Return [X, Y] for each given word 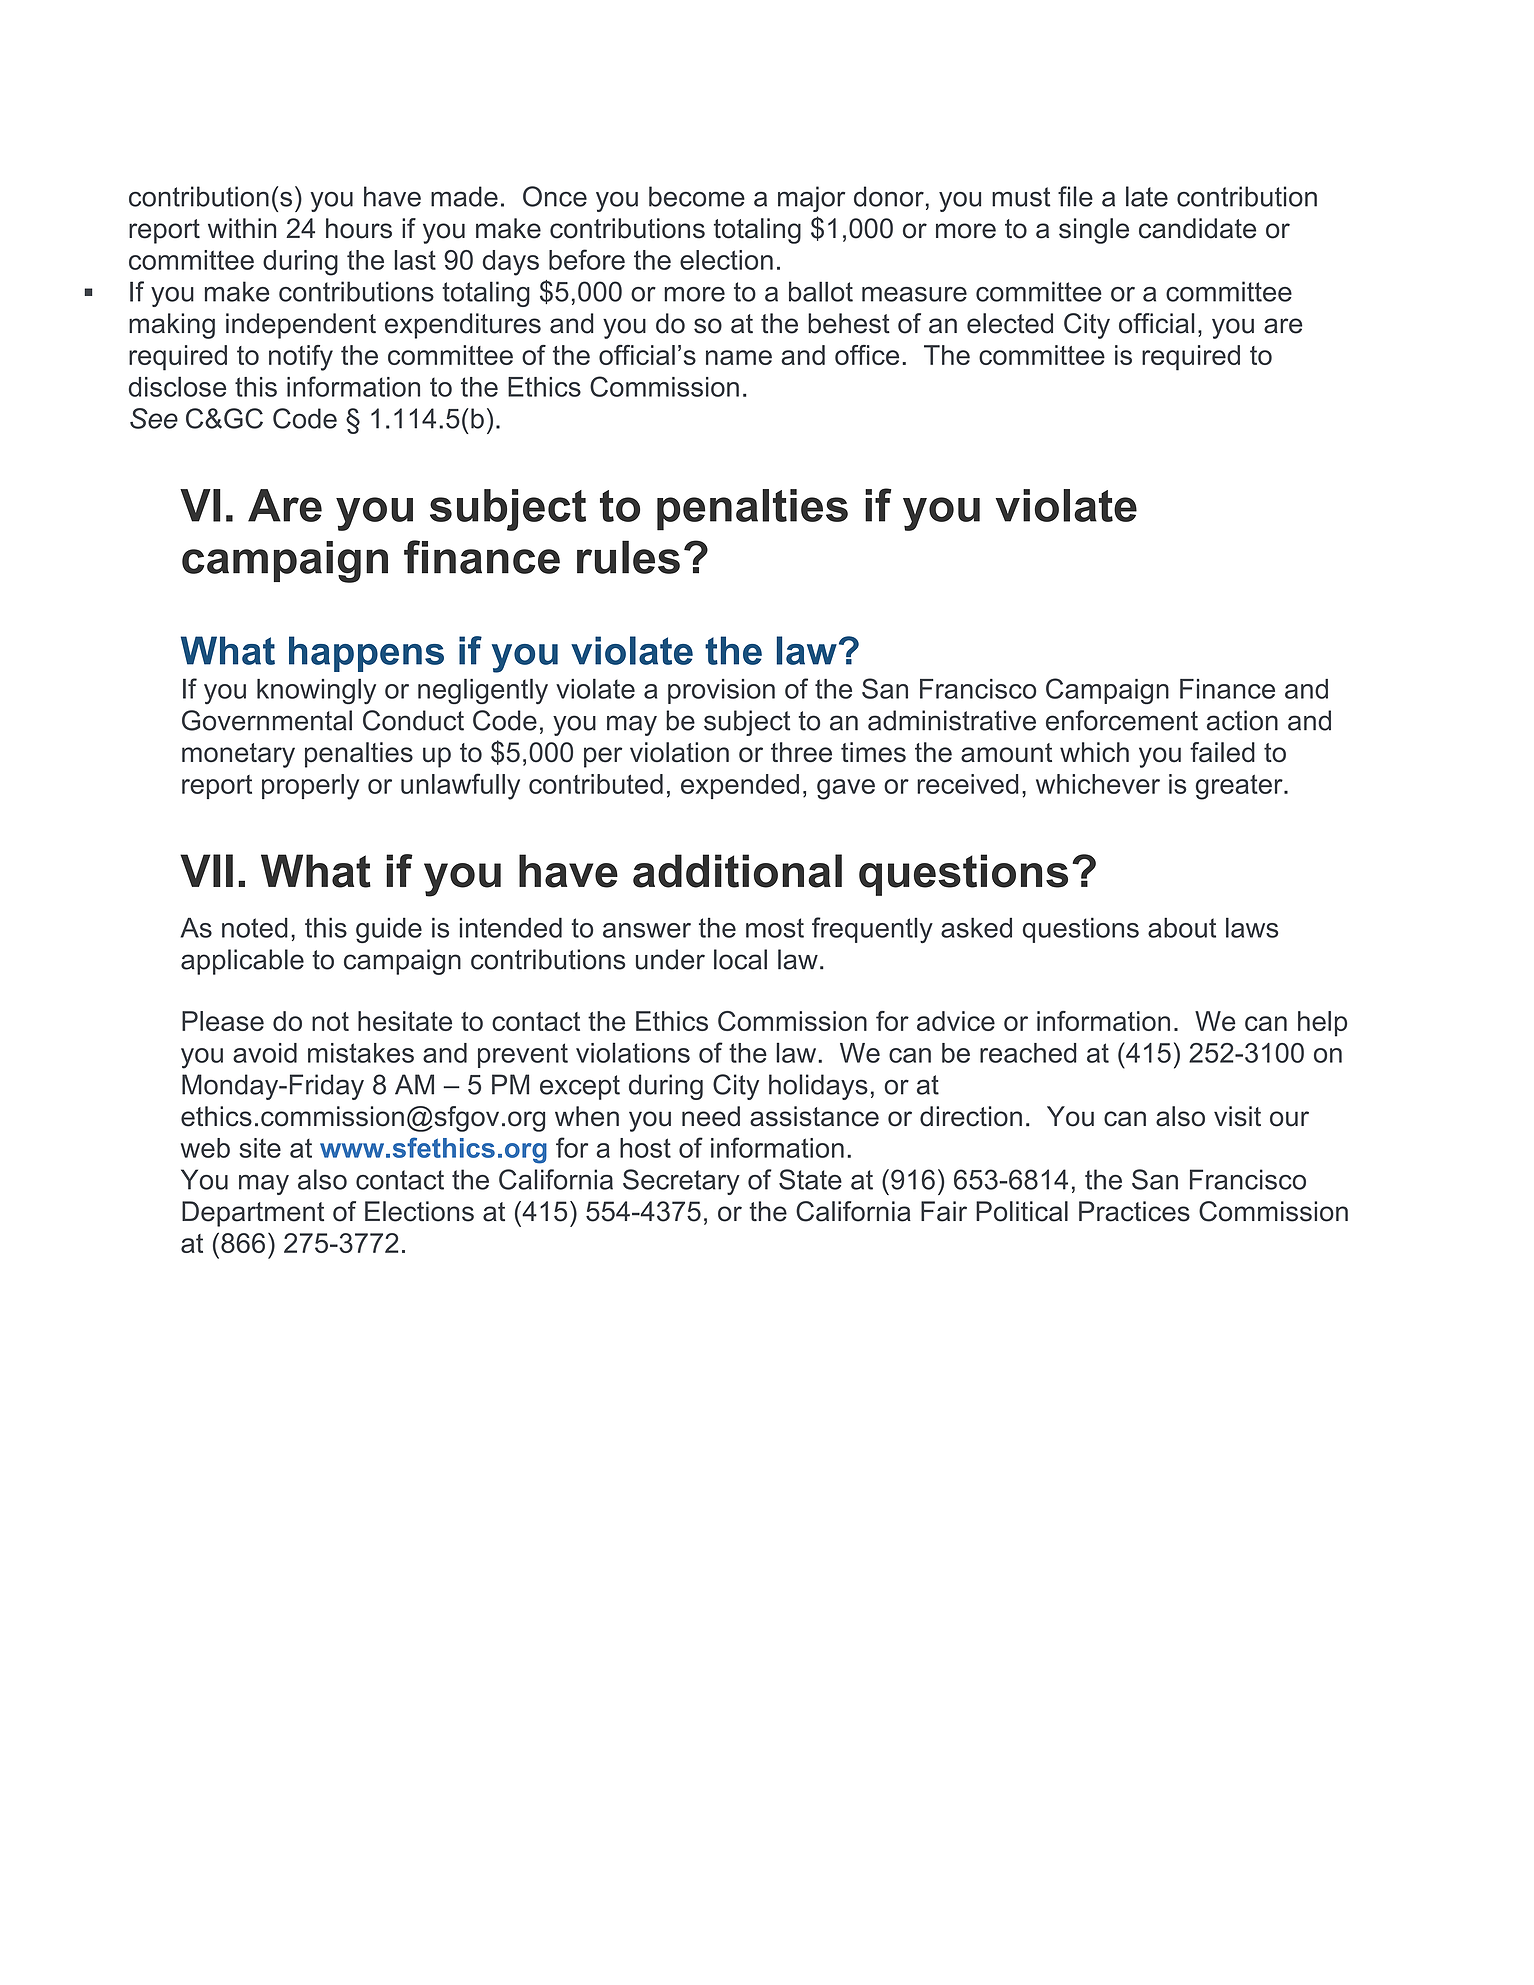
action [1242, 720]
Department [253, 1214]
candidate [1197, 228]
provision [721, 691]
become [697, 196]
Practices [1134, 1211]
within [242, 228]
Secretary [681, 1182]
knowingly [316, 691]
